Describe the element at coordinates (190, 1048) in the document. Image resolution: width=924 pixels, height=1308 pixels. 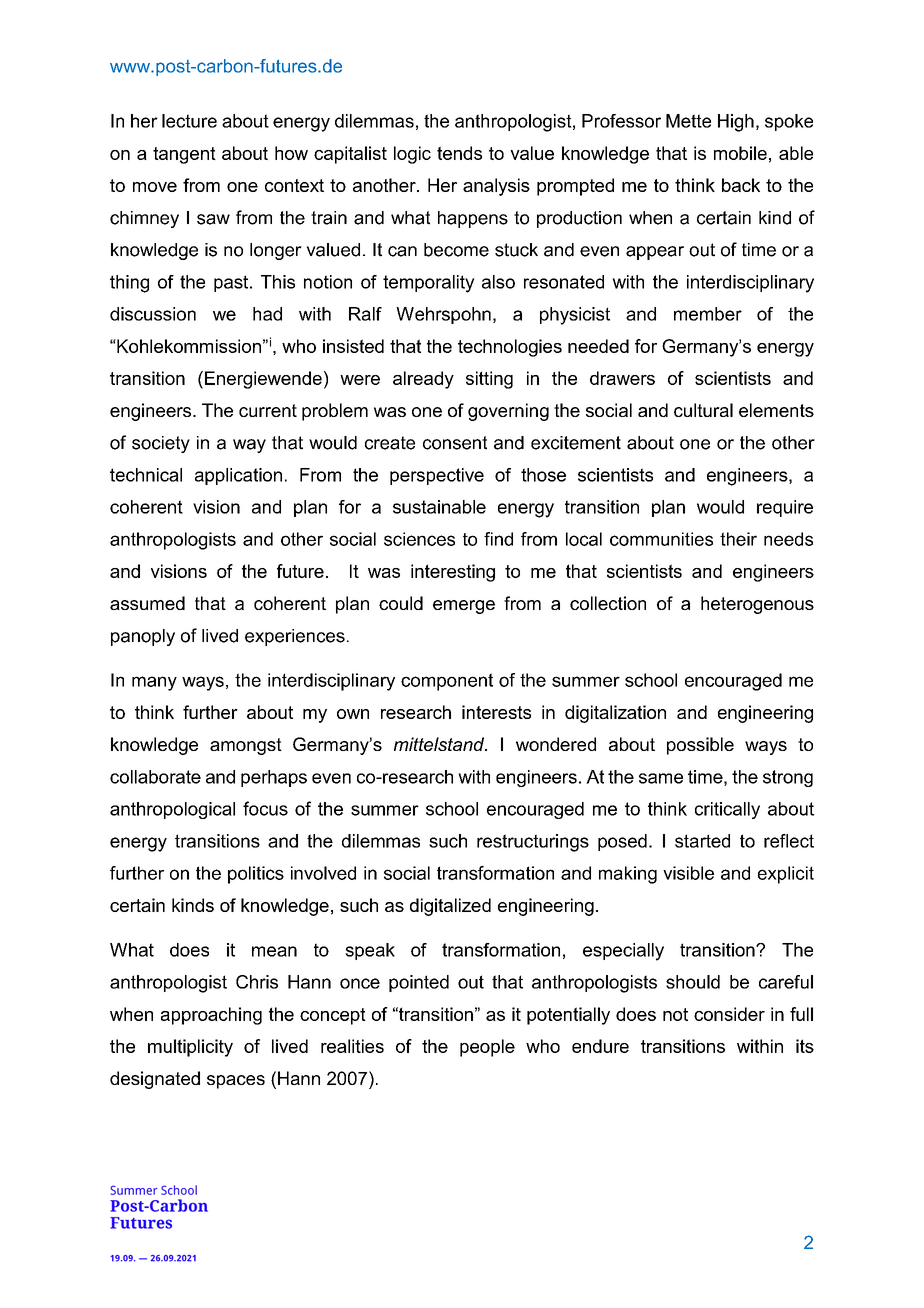
I see `multiplicity` at that location.
